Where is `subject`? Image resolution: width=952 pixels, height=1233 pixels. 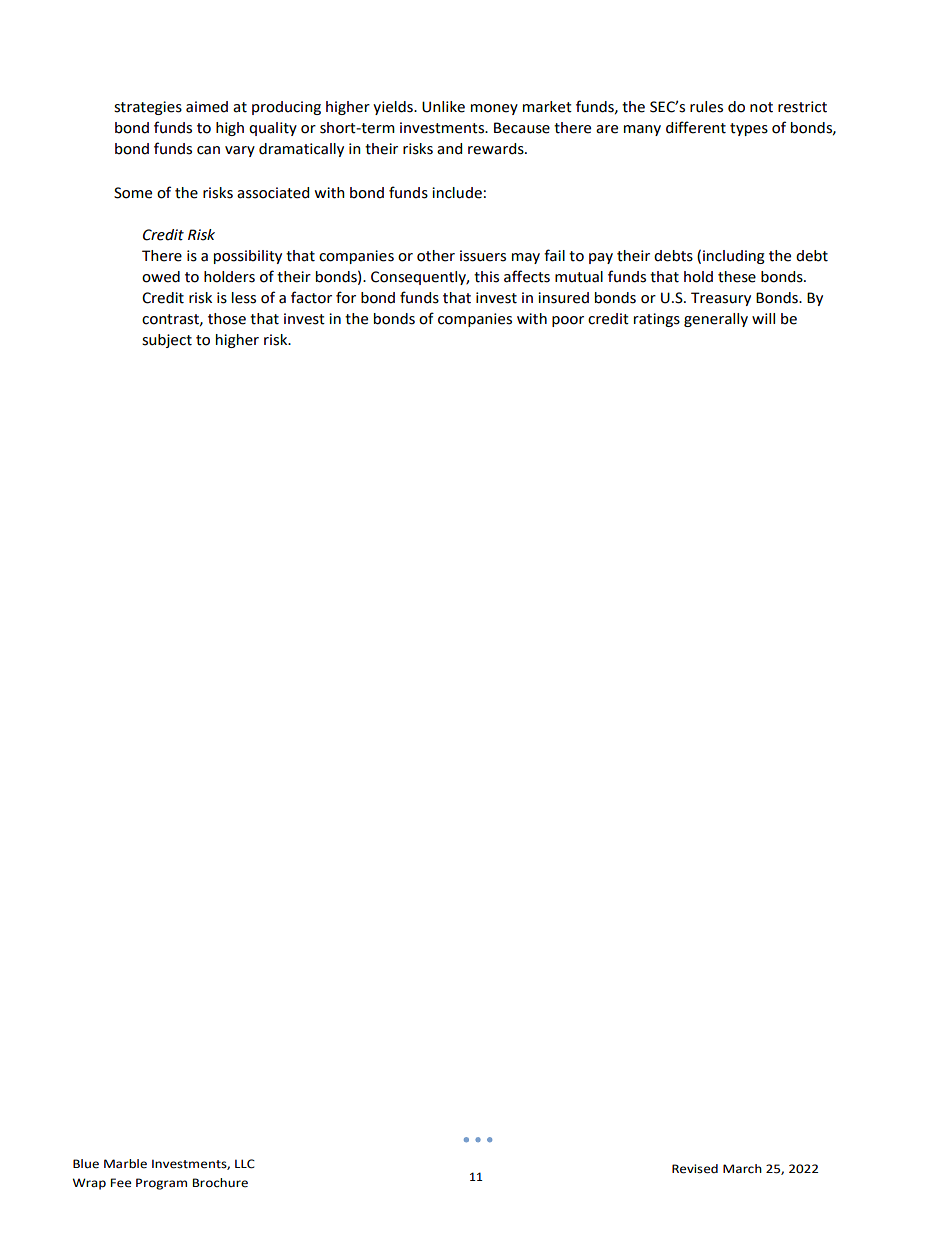
subject is located at coordinates (167, 341).
